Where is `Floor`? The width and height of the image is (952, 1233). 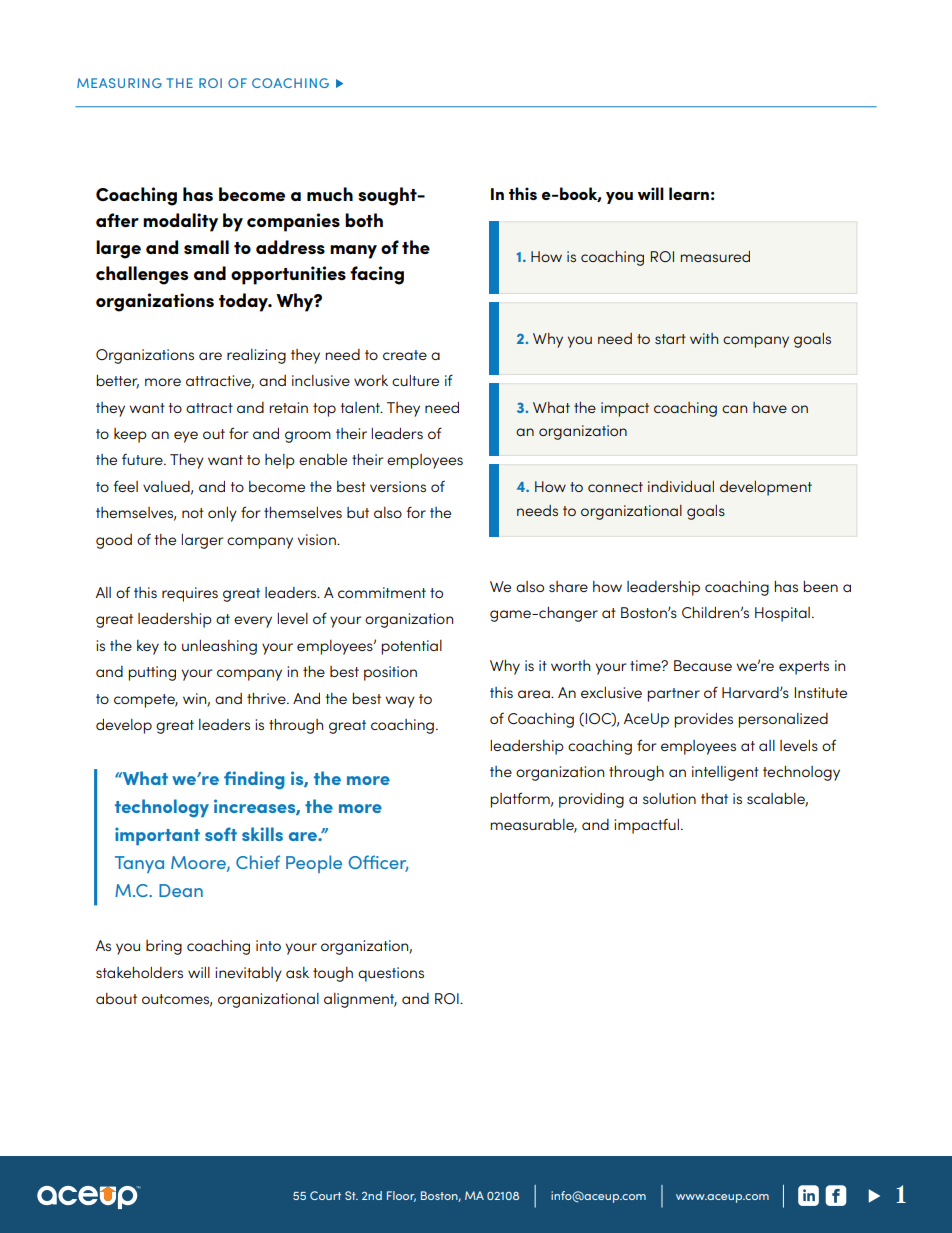
Floor is located at coordinates (401, 1196).
